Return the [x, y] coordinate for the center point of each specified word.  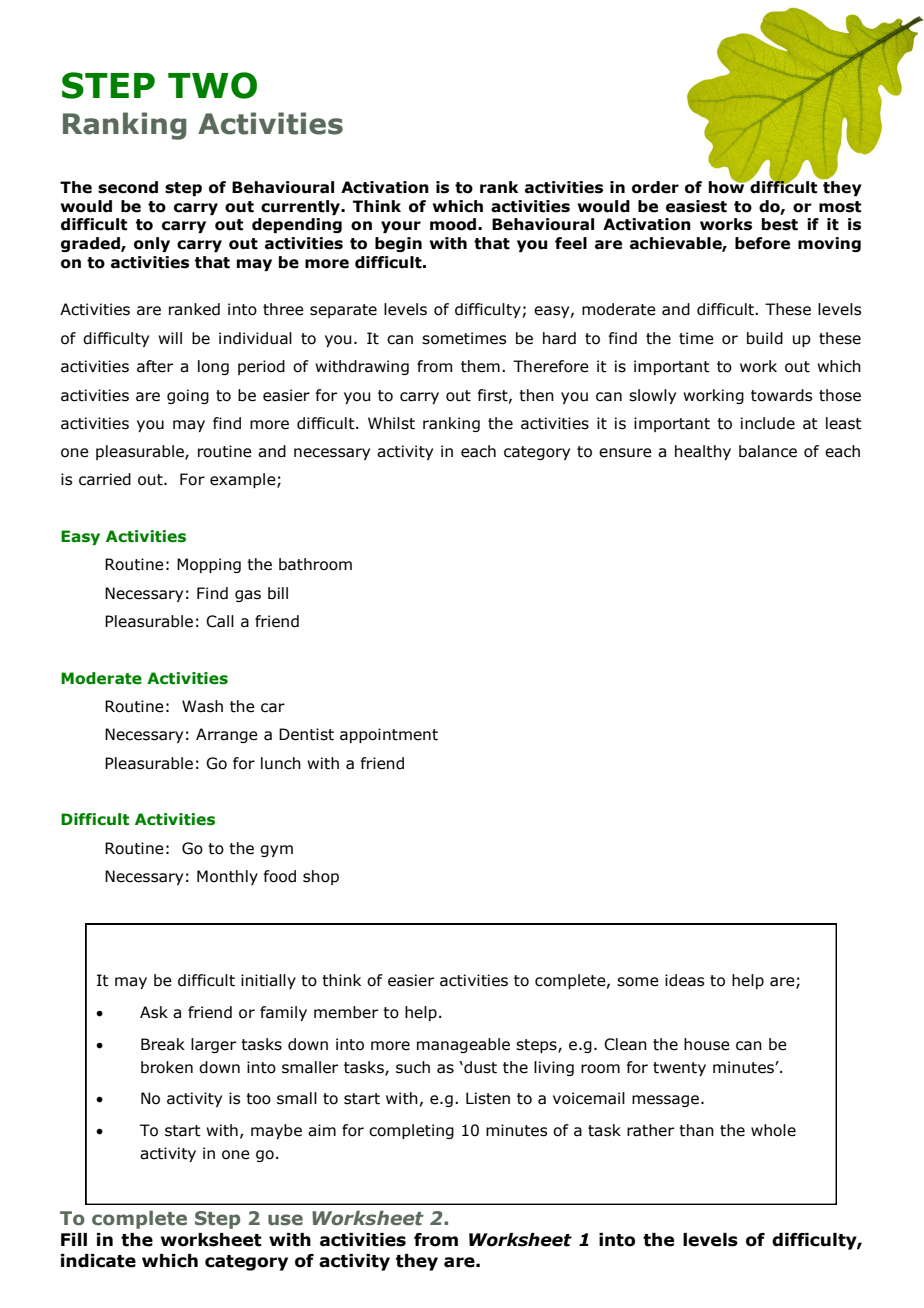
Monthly [227, 877]
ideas [684, 980]
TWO [212, 85]
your [401, 227]
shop [321, 877]
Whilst [391, 423]
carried [105, 479]
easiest [696, 206]
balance [768, 451]
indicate [98, 1261]
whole [773, 1130]
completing [411, 1131]
